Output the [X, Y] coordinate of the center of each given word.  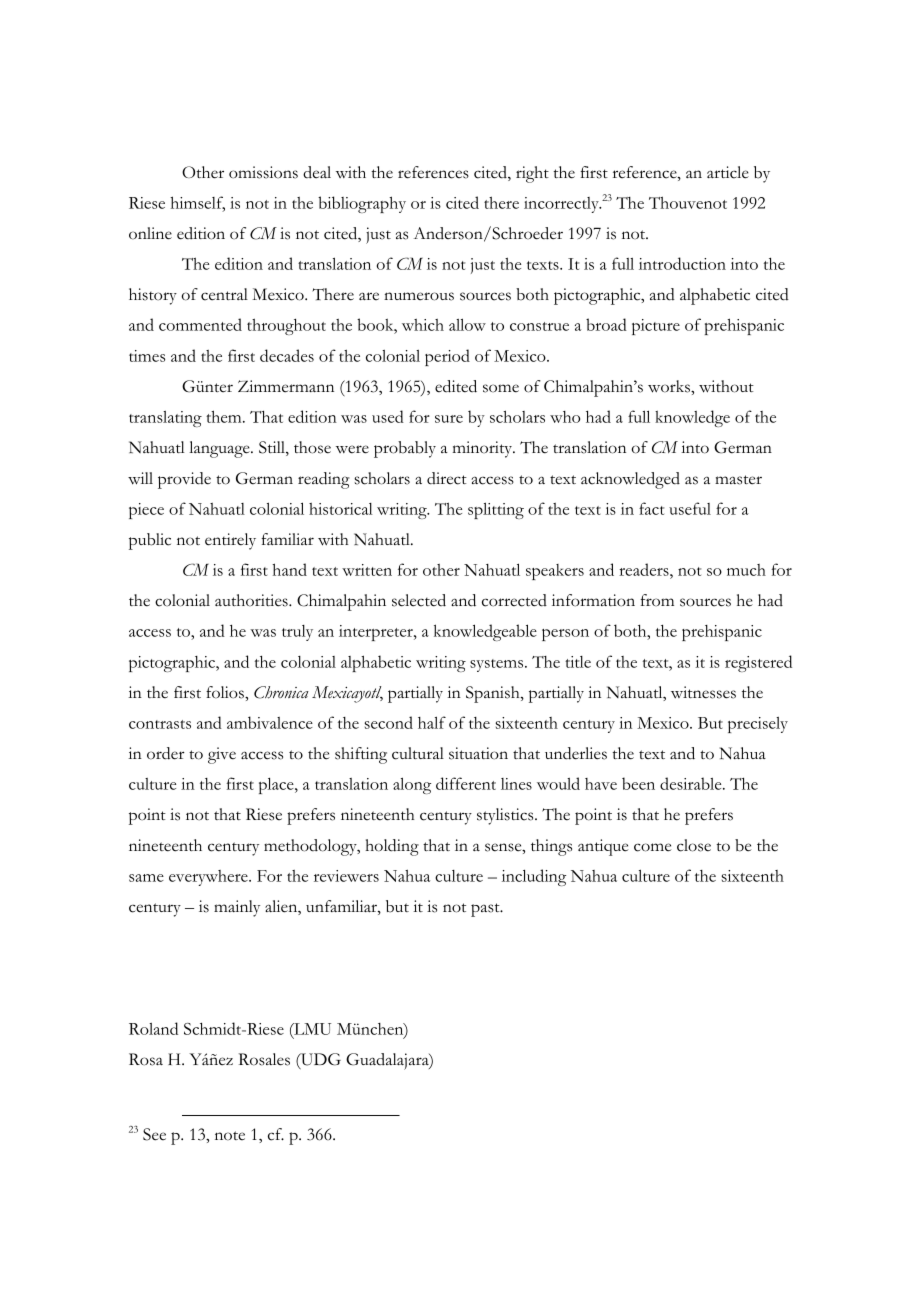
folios [226, 692]
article [728, 172]
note [230, 1136]
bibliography [362, 204]
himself [197, 203]
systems [498, 665]
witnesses [703, 692]
